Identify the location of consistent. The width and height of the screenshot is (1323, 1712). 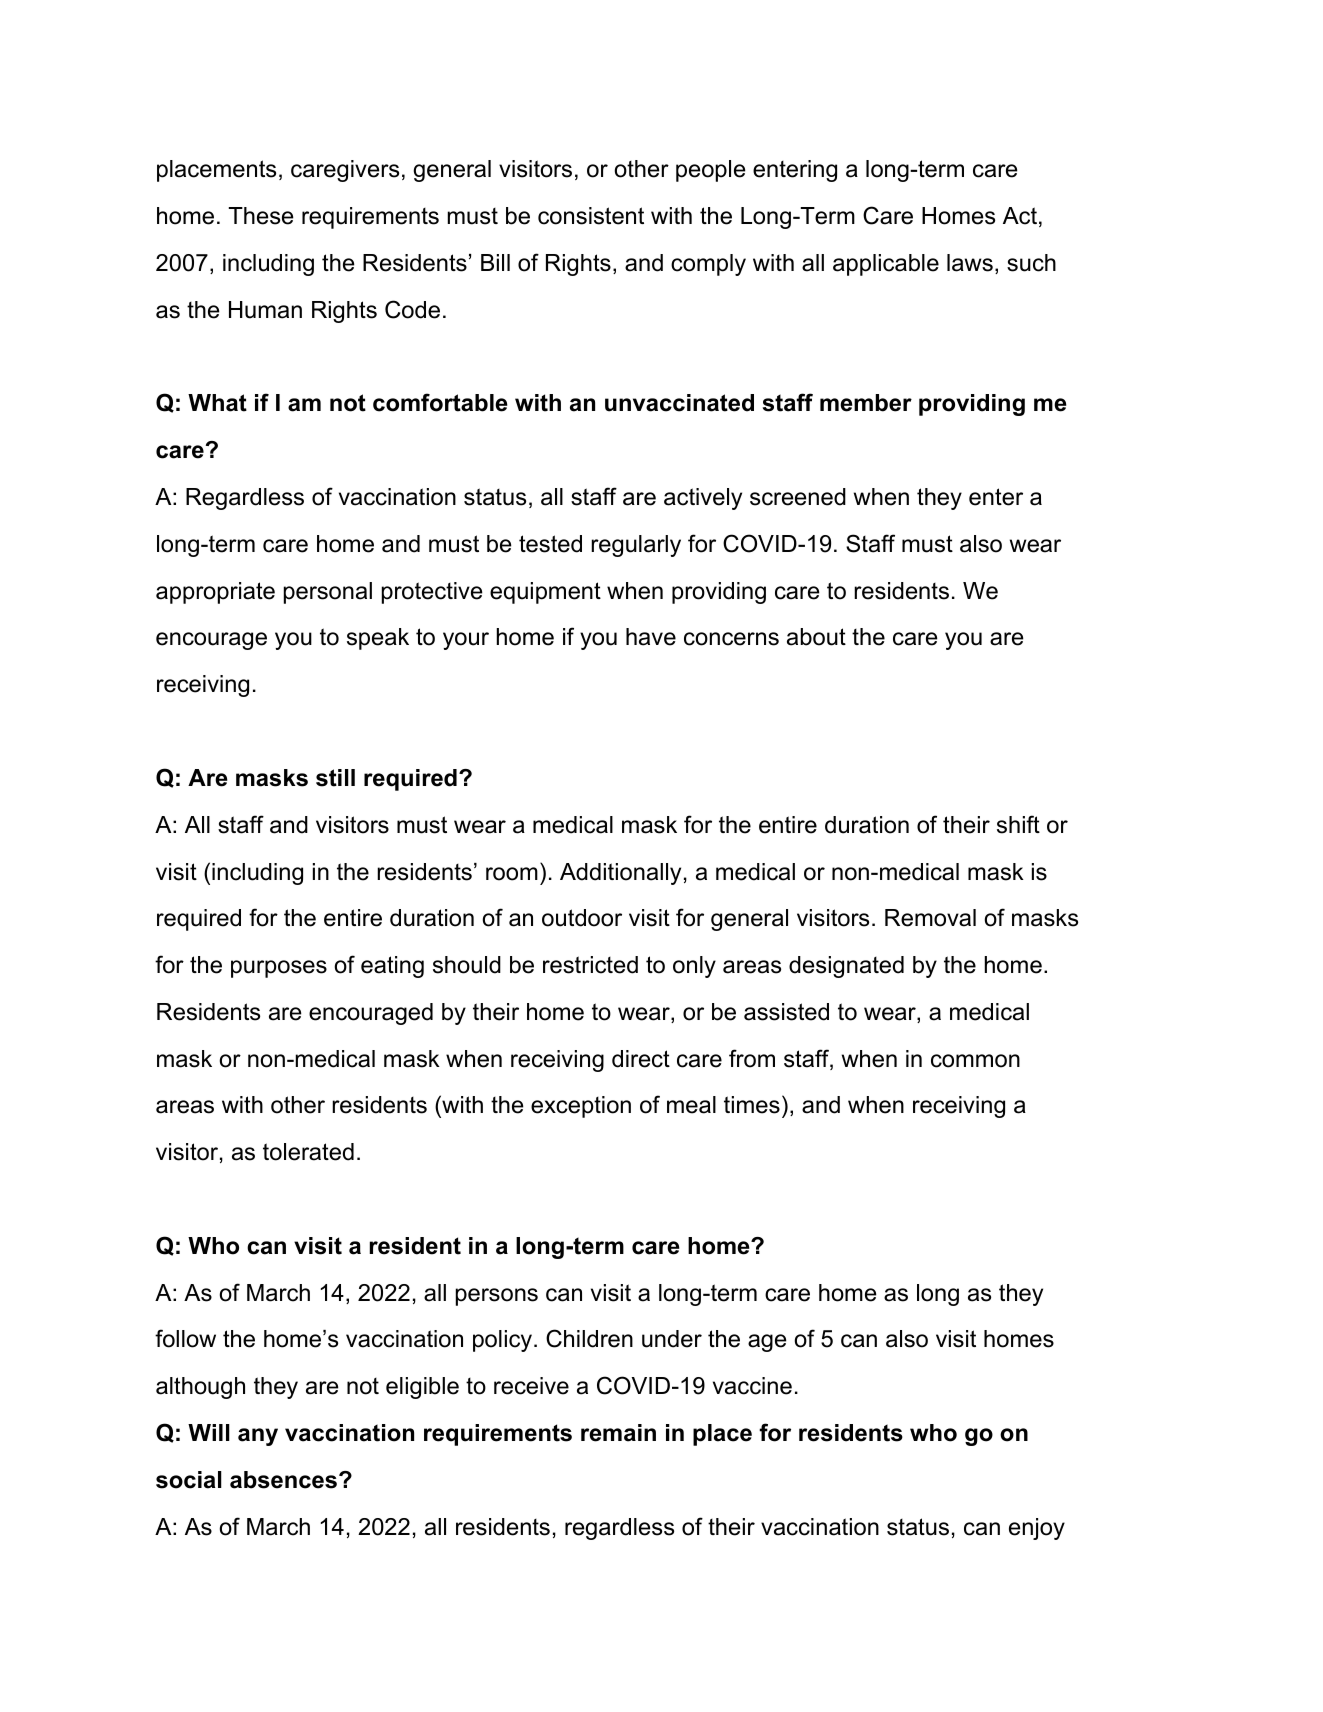
(591, 216).
